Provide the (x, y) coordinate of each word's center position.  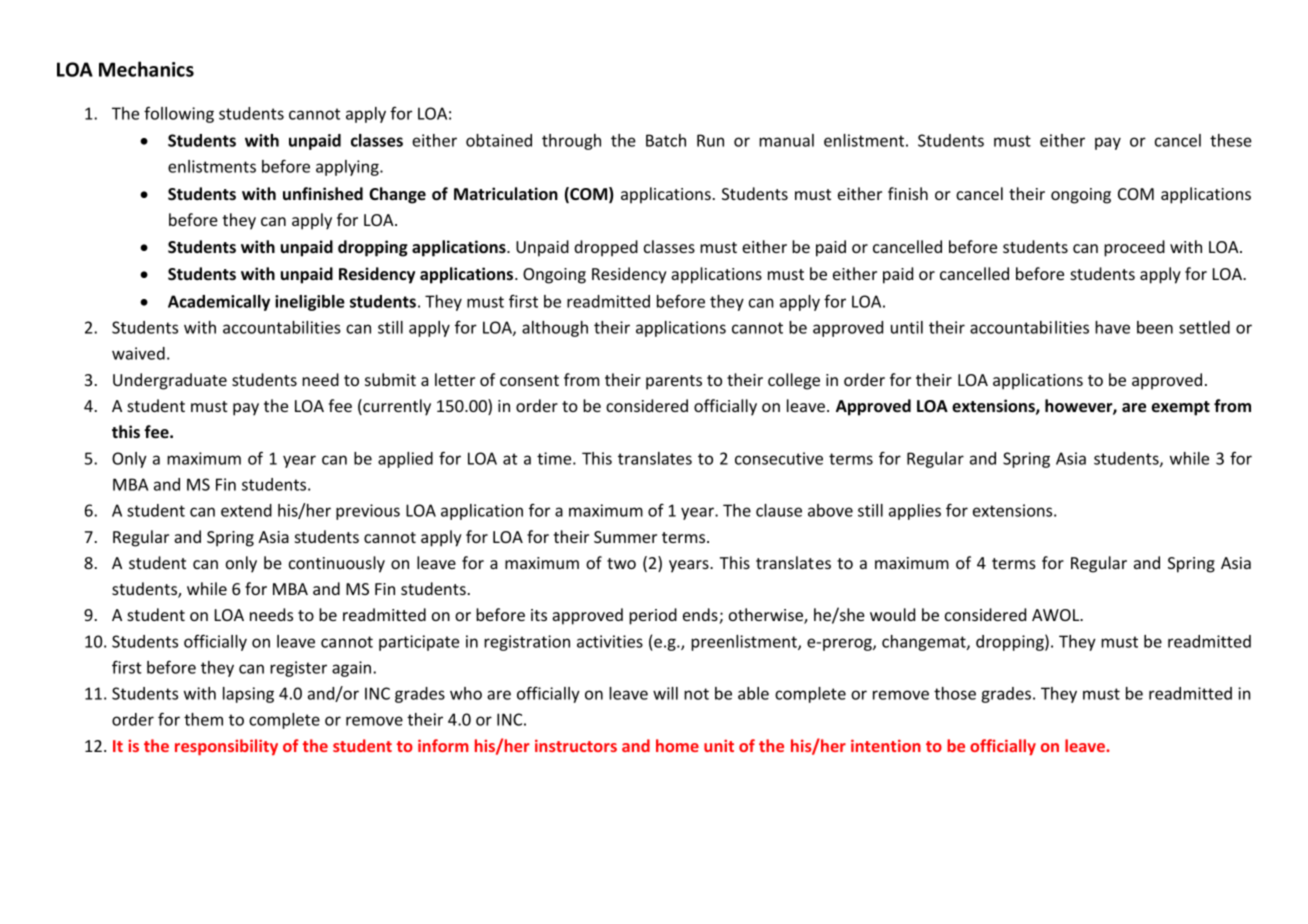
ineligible (310, 303)
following (179, 114)
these (1231, 140)
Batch (666, 140)
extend (246, 510)
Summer (625, 537)
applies (915, 512)
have (1112, 327)
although (555, 329)
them (203, 719)
